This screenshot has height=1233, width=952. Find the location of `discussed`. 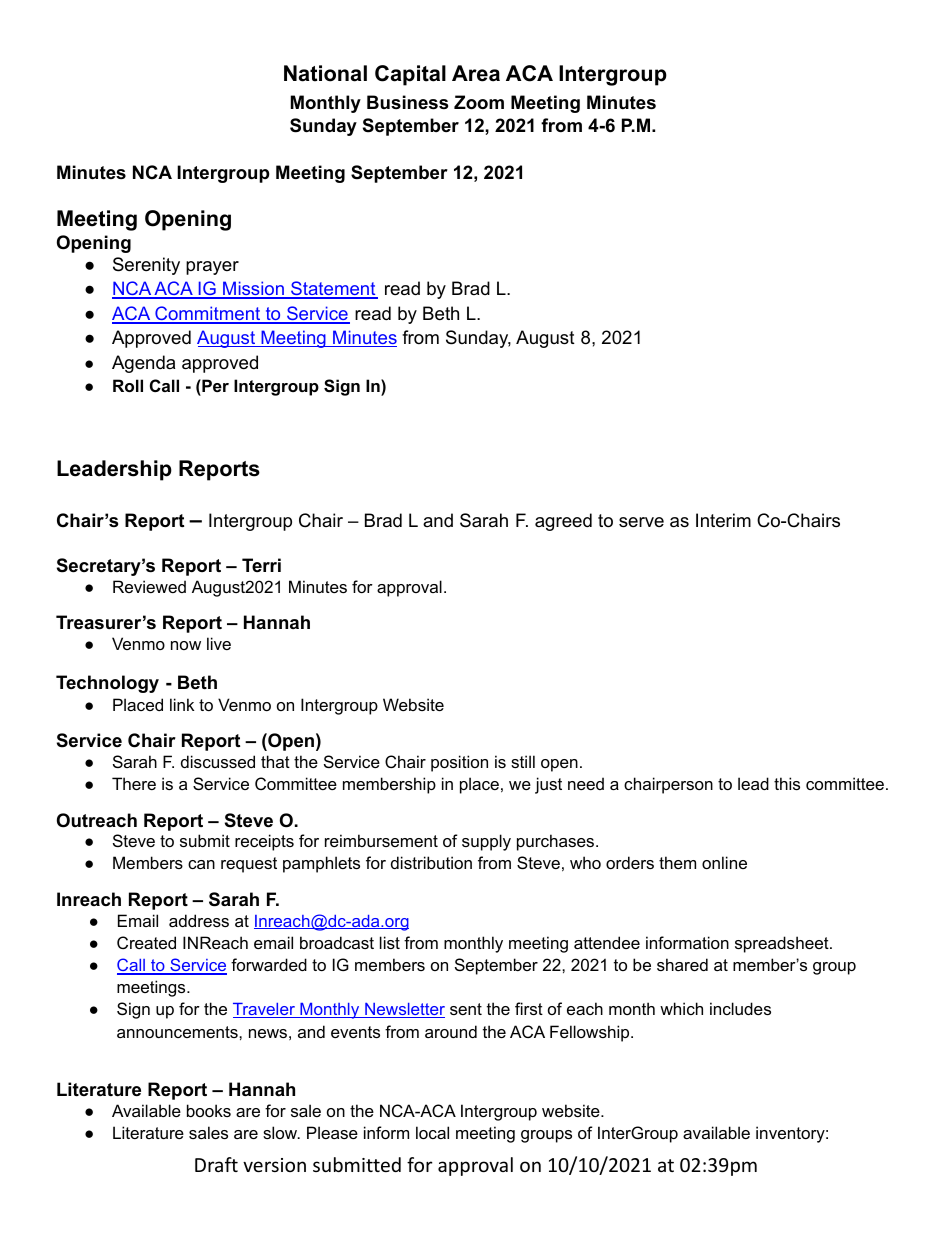

discussed is located at coordinates (218, 761).
